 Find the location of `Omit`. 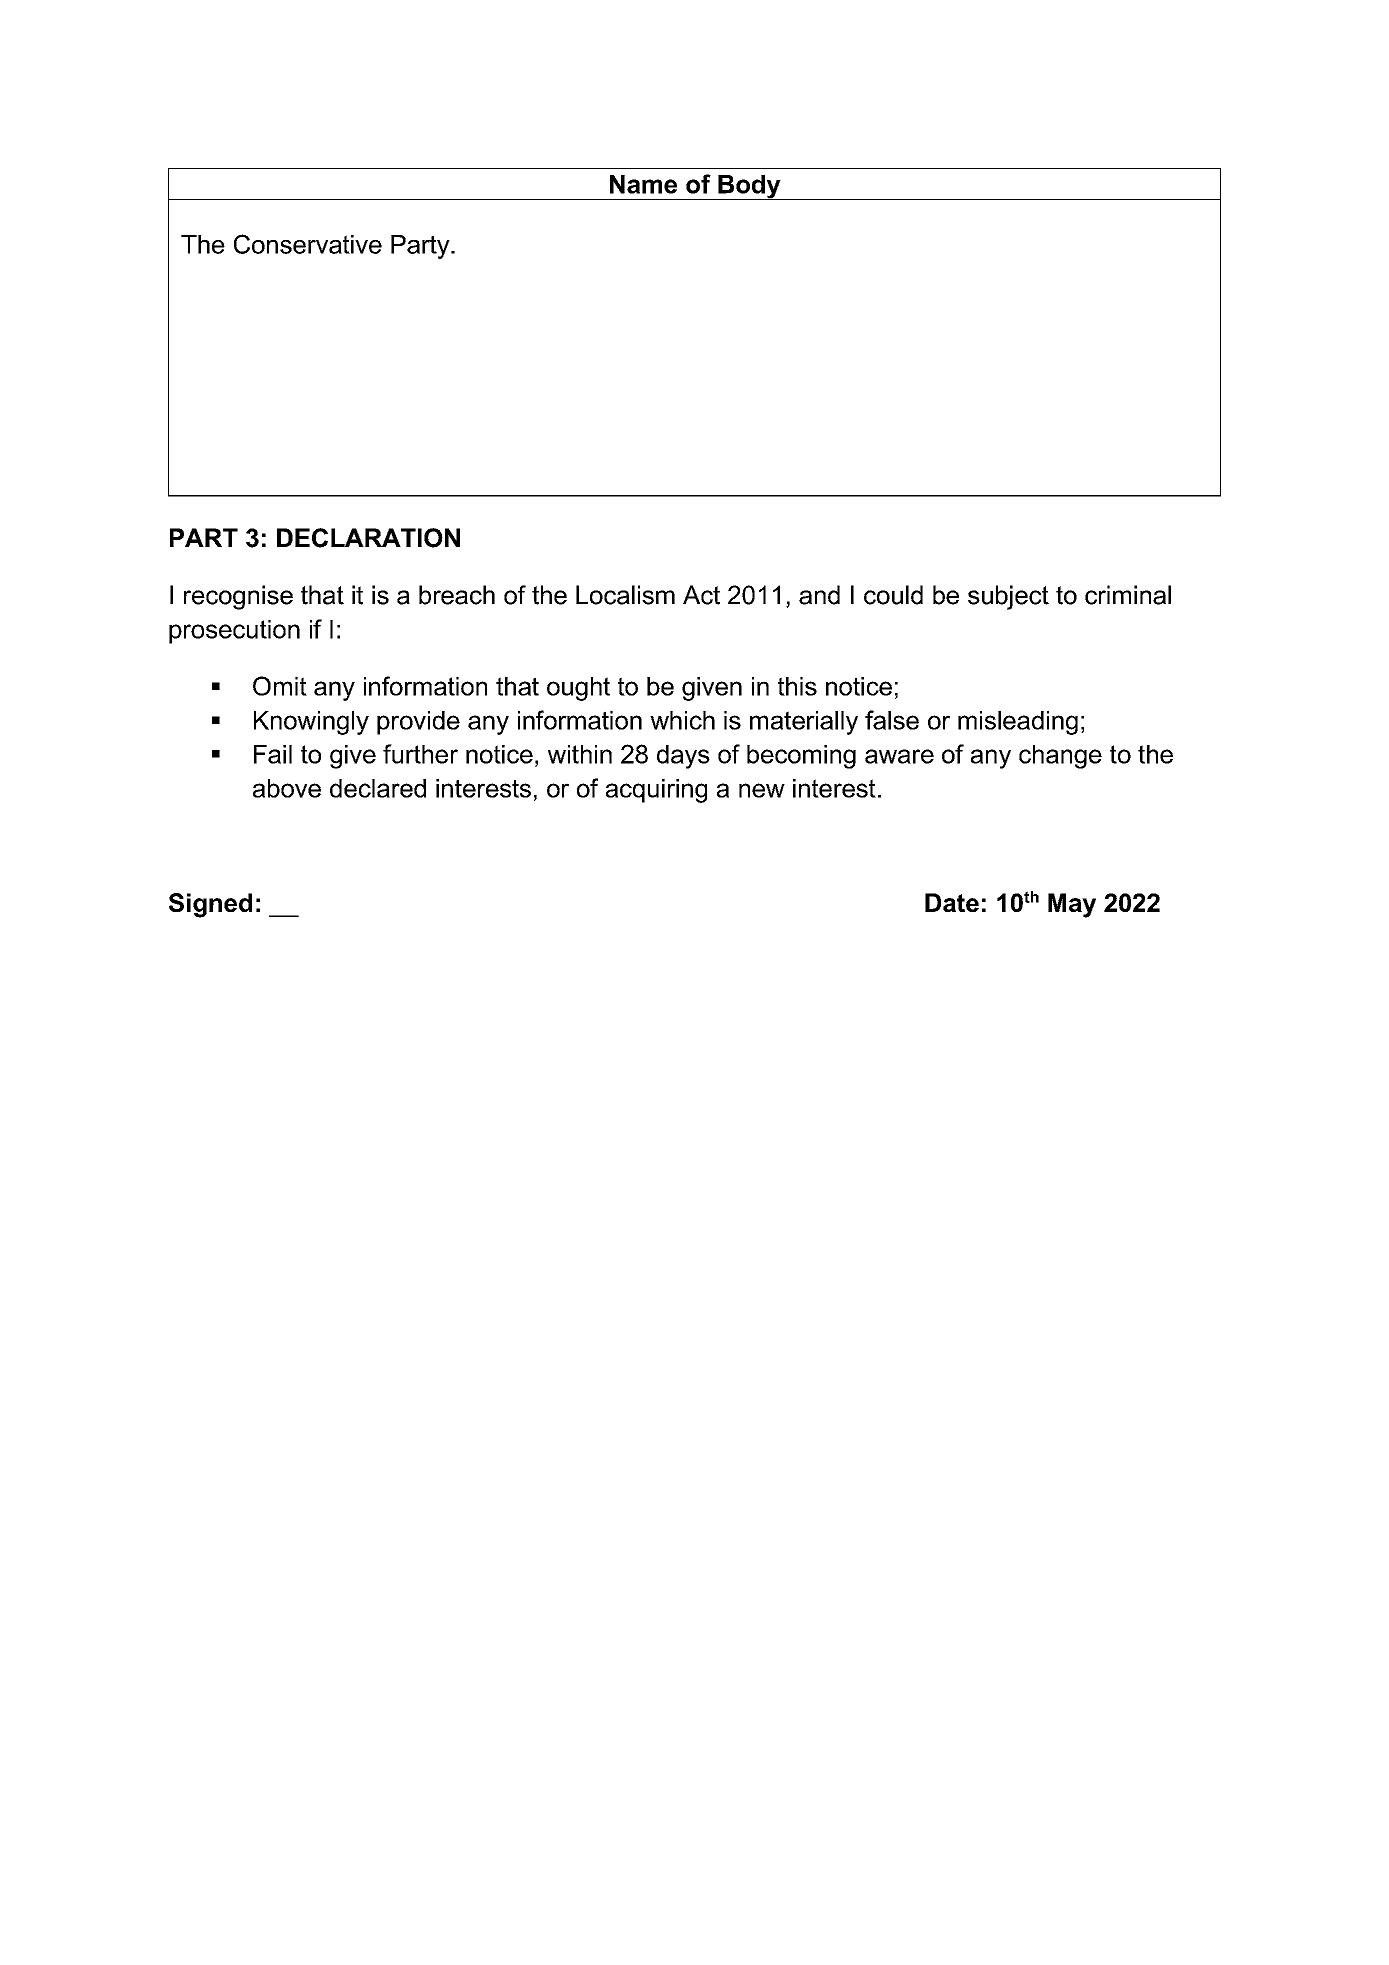

Omit is located at coordinates (280, 686).
